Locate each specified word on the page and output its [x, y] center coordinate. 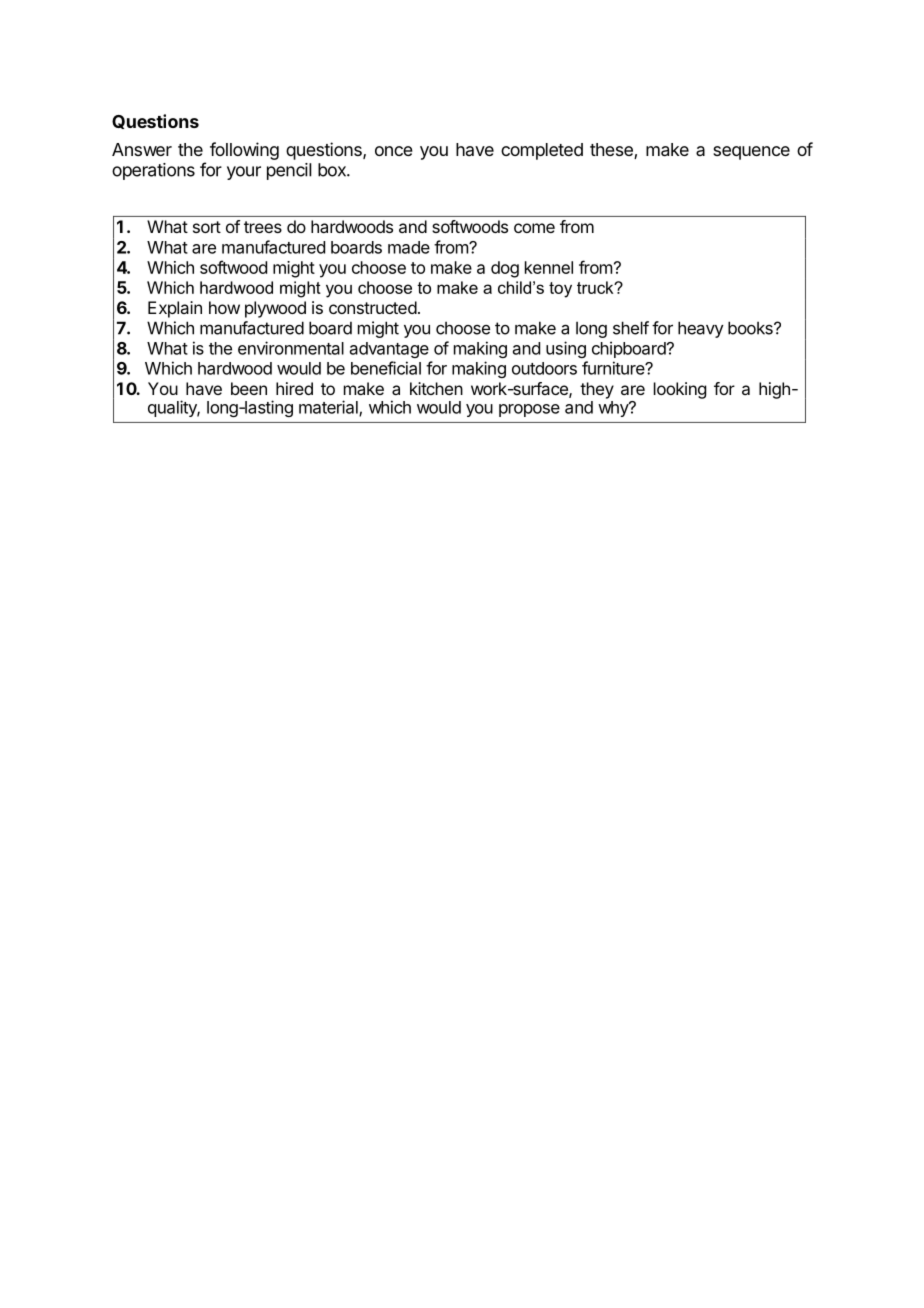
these [612, 151]
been [249, 388]
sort [207, 227]
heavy [701, 329]
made [409, 247]
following [244, 151]
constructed [373, 307]
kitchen [436, 388]
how [224, 307]
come [534, 228]
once [394, 151]
